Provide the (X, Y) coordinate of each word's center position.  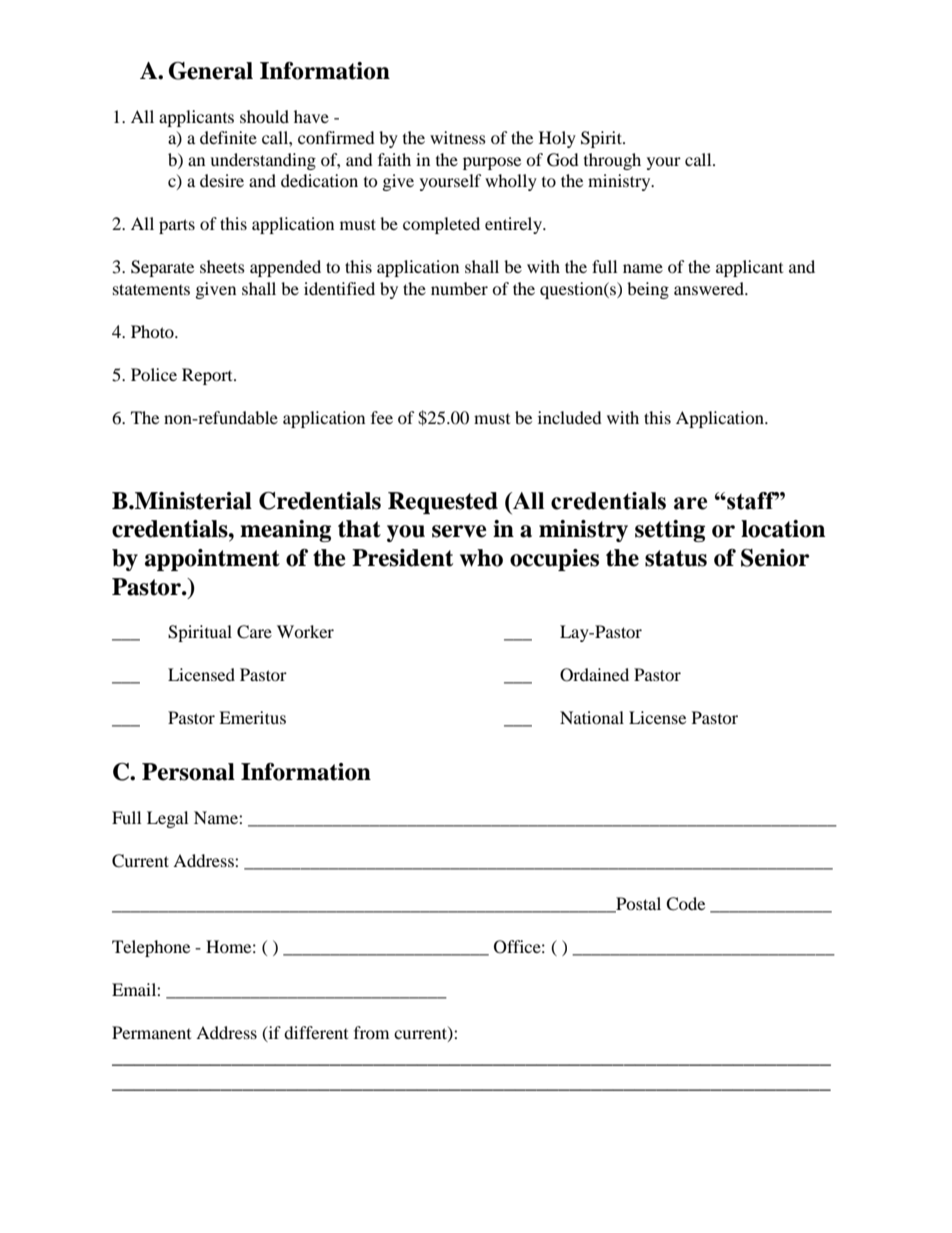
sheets (222, 266)
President (402, 558)
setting (670, 531)
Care (254, 632)
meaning (285, 531)
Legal (167, 819)
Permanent (151, 1032)
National (592, 717)
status (676, 558)
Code (685, 904)
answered (710, 288)
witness (458, 137)
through (612, 161)
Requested (443, 503)
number (459, 288)
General (211, 71)
